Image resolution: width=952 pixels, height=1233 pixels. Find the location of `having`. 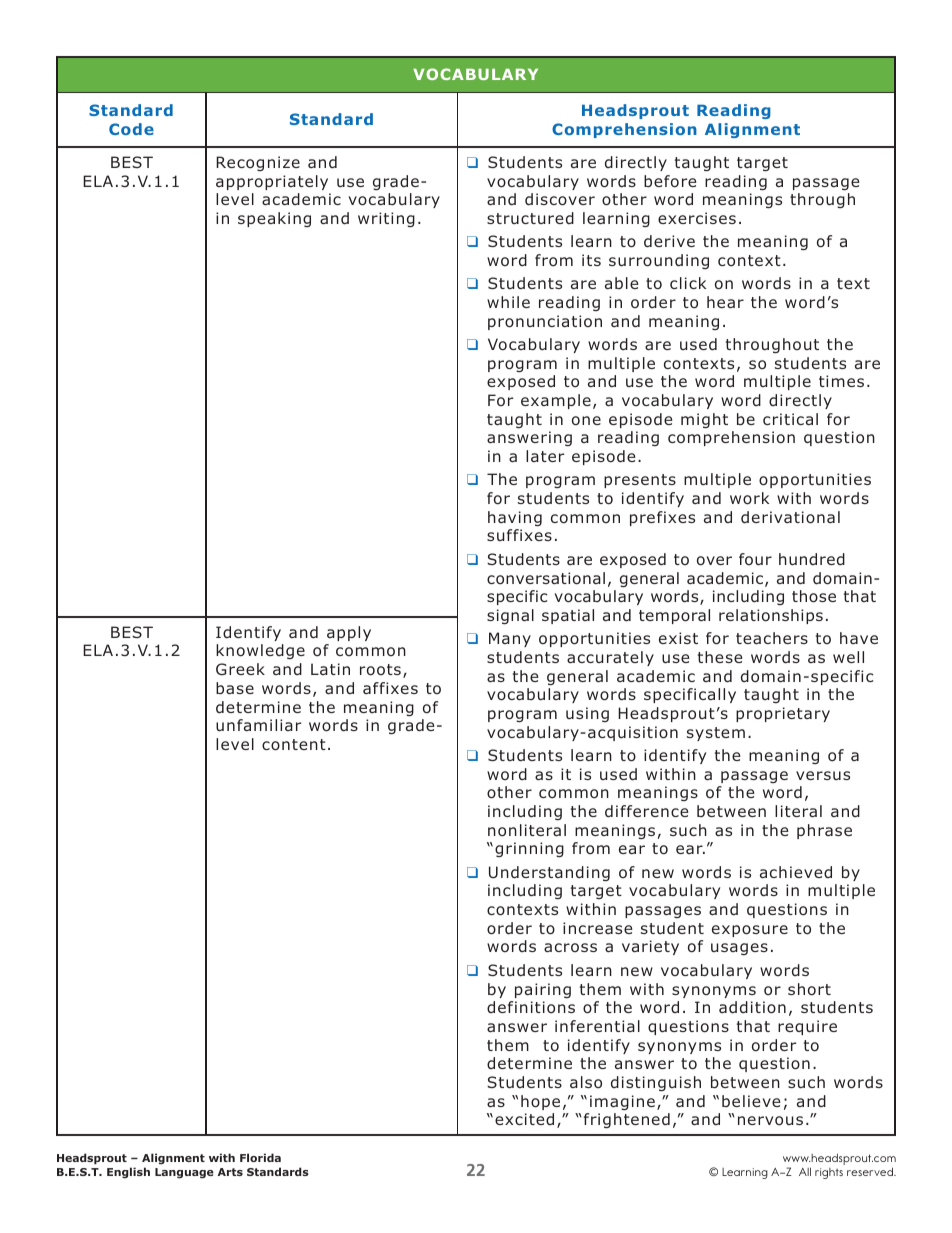

having is located at coordinates (515, 518).
